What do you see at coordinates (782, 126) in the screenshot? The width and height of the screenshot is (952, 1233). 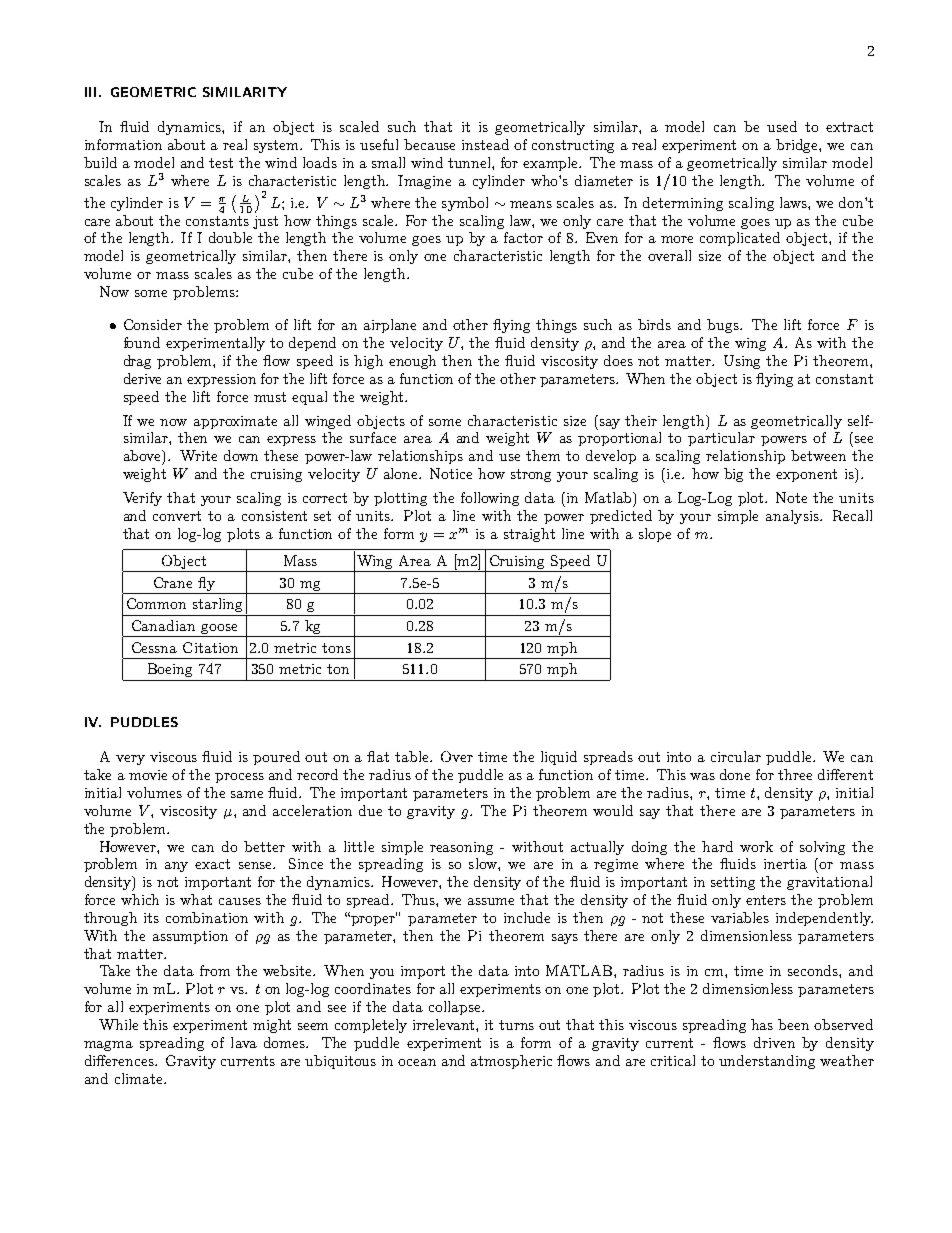 I see `used` at bounding box center [782, 126].
